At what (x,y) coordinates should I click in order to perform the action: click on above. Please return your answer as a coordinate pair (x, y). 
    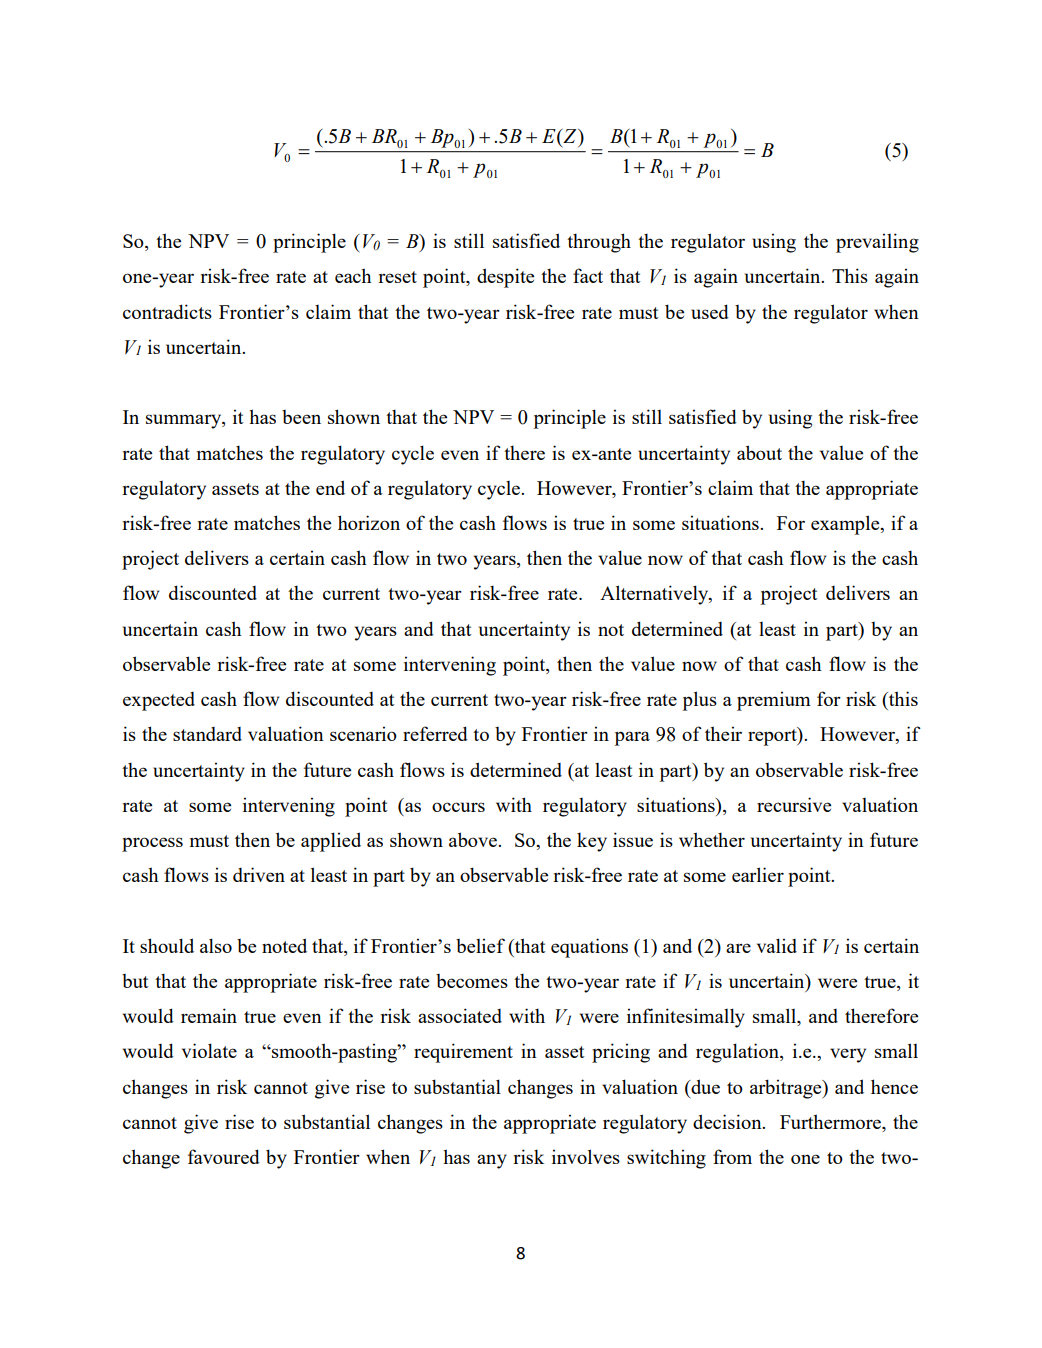
    Looking at the image, I should click on (474, 839).
